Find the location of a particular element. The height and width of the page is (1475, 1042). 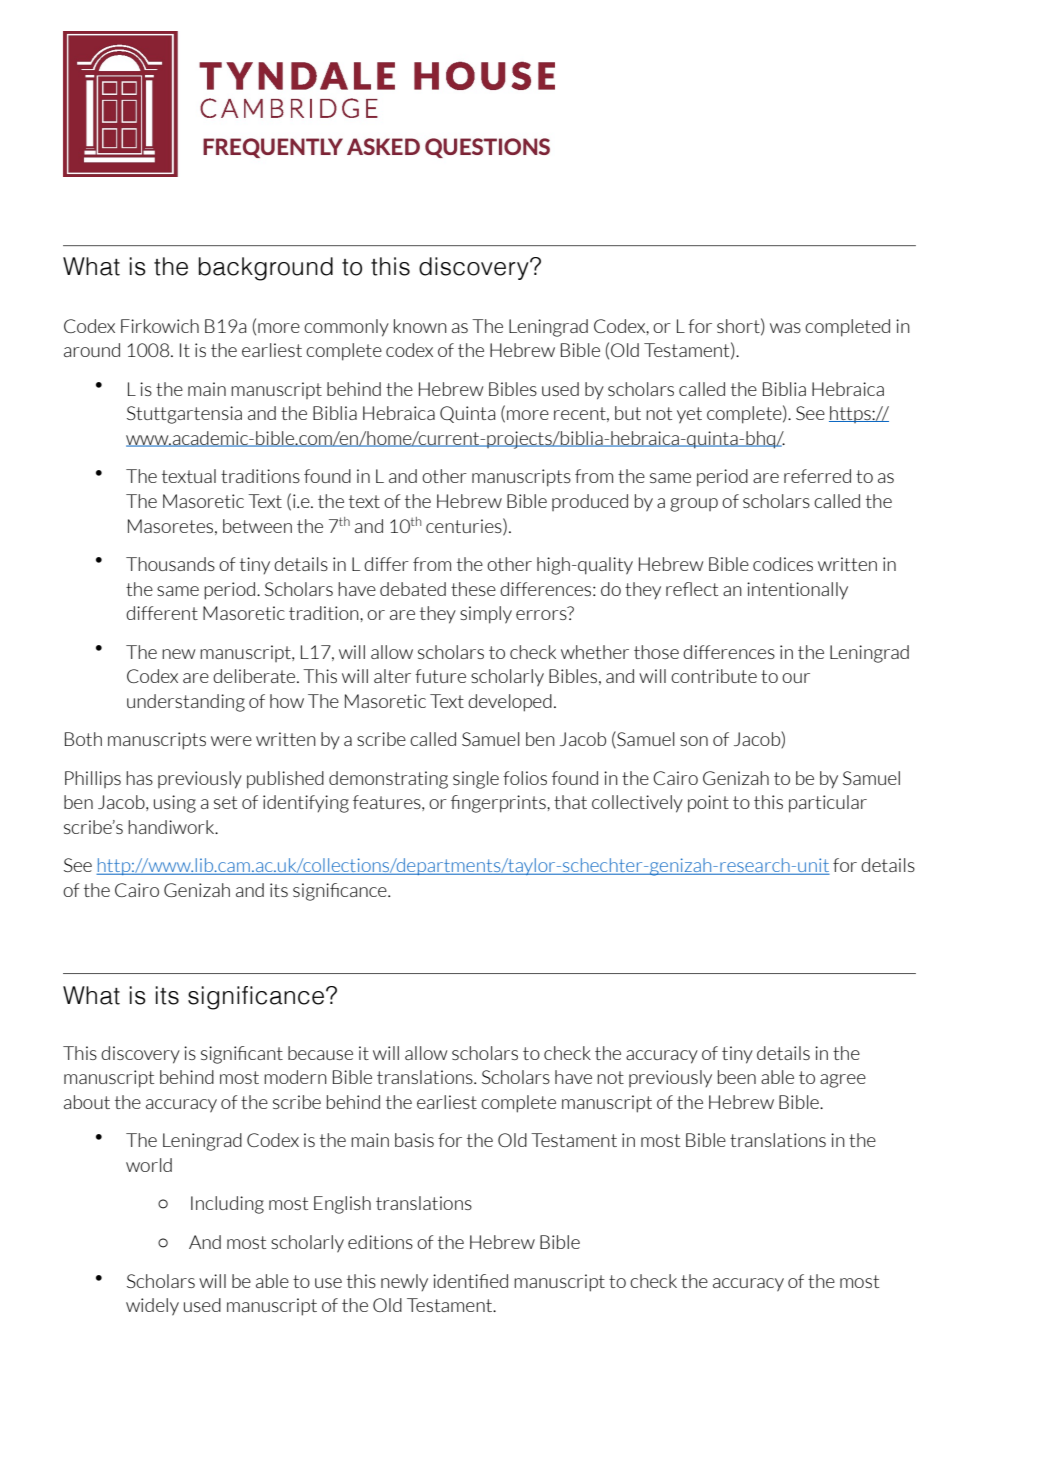

Thousands is located at coordinates (170, 564).
